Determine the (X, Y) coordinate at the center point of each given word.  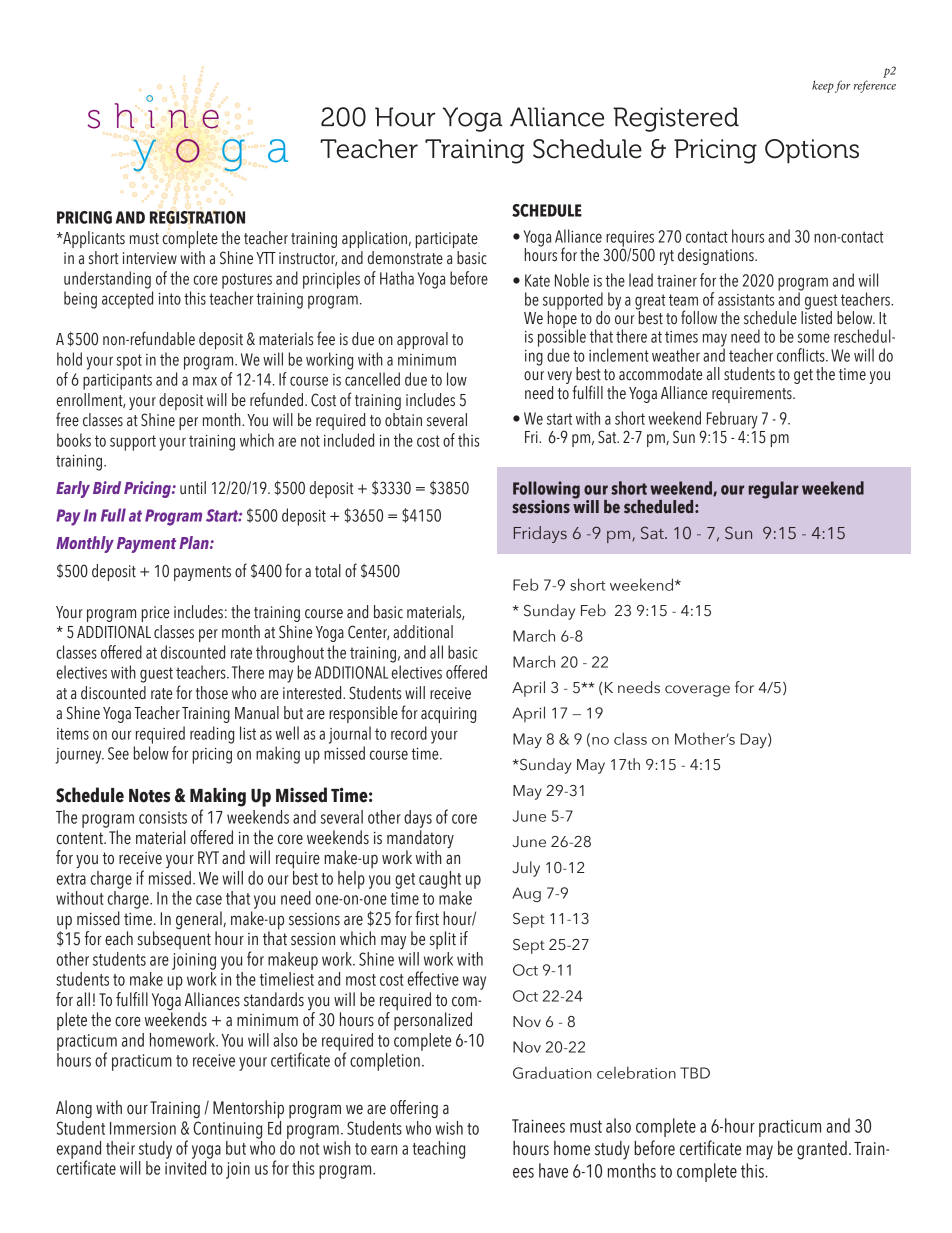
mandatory (420, 840)
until (193, 488)
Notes (149, 796)
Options (812, 151)
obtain (403, 420)
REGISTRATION (197, 217)
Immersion (143, 1128)
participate (447, 240)
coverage (697, 691)
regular (773, 490)
